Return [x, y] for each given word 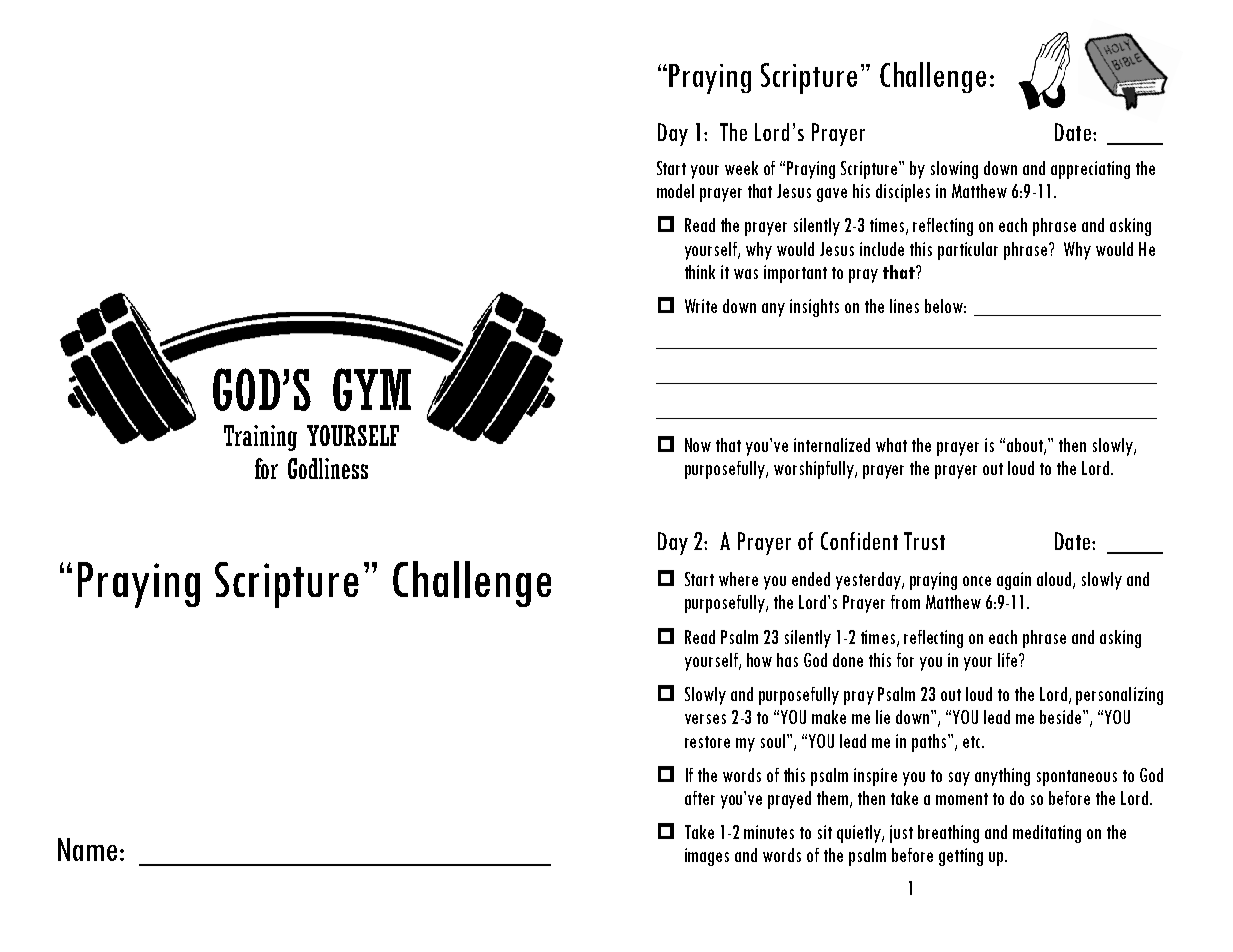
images [707, 857]
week [741, 168]
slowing [954, 170]
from [905, 602]
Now [698, 445]
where [738, 579]
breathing [948, 834]
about [1026, 446]
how [759, 660]
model [675, 191]
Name [87, 849]
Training [260, 438]
